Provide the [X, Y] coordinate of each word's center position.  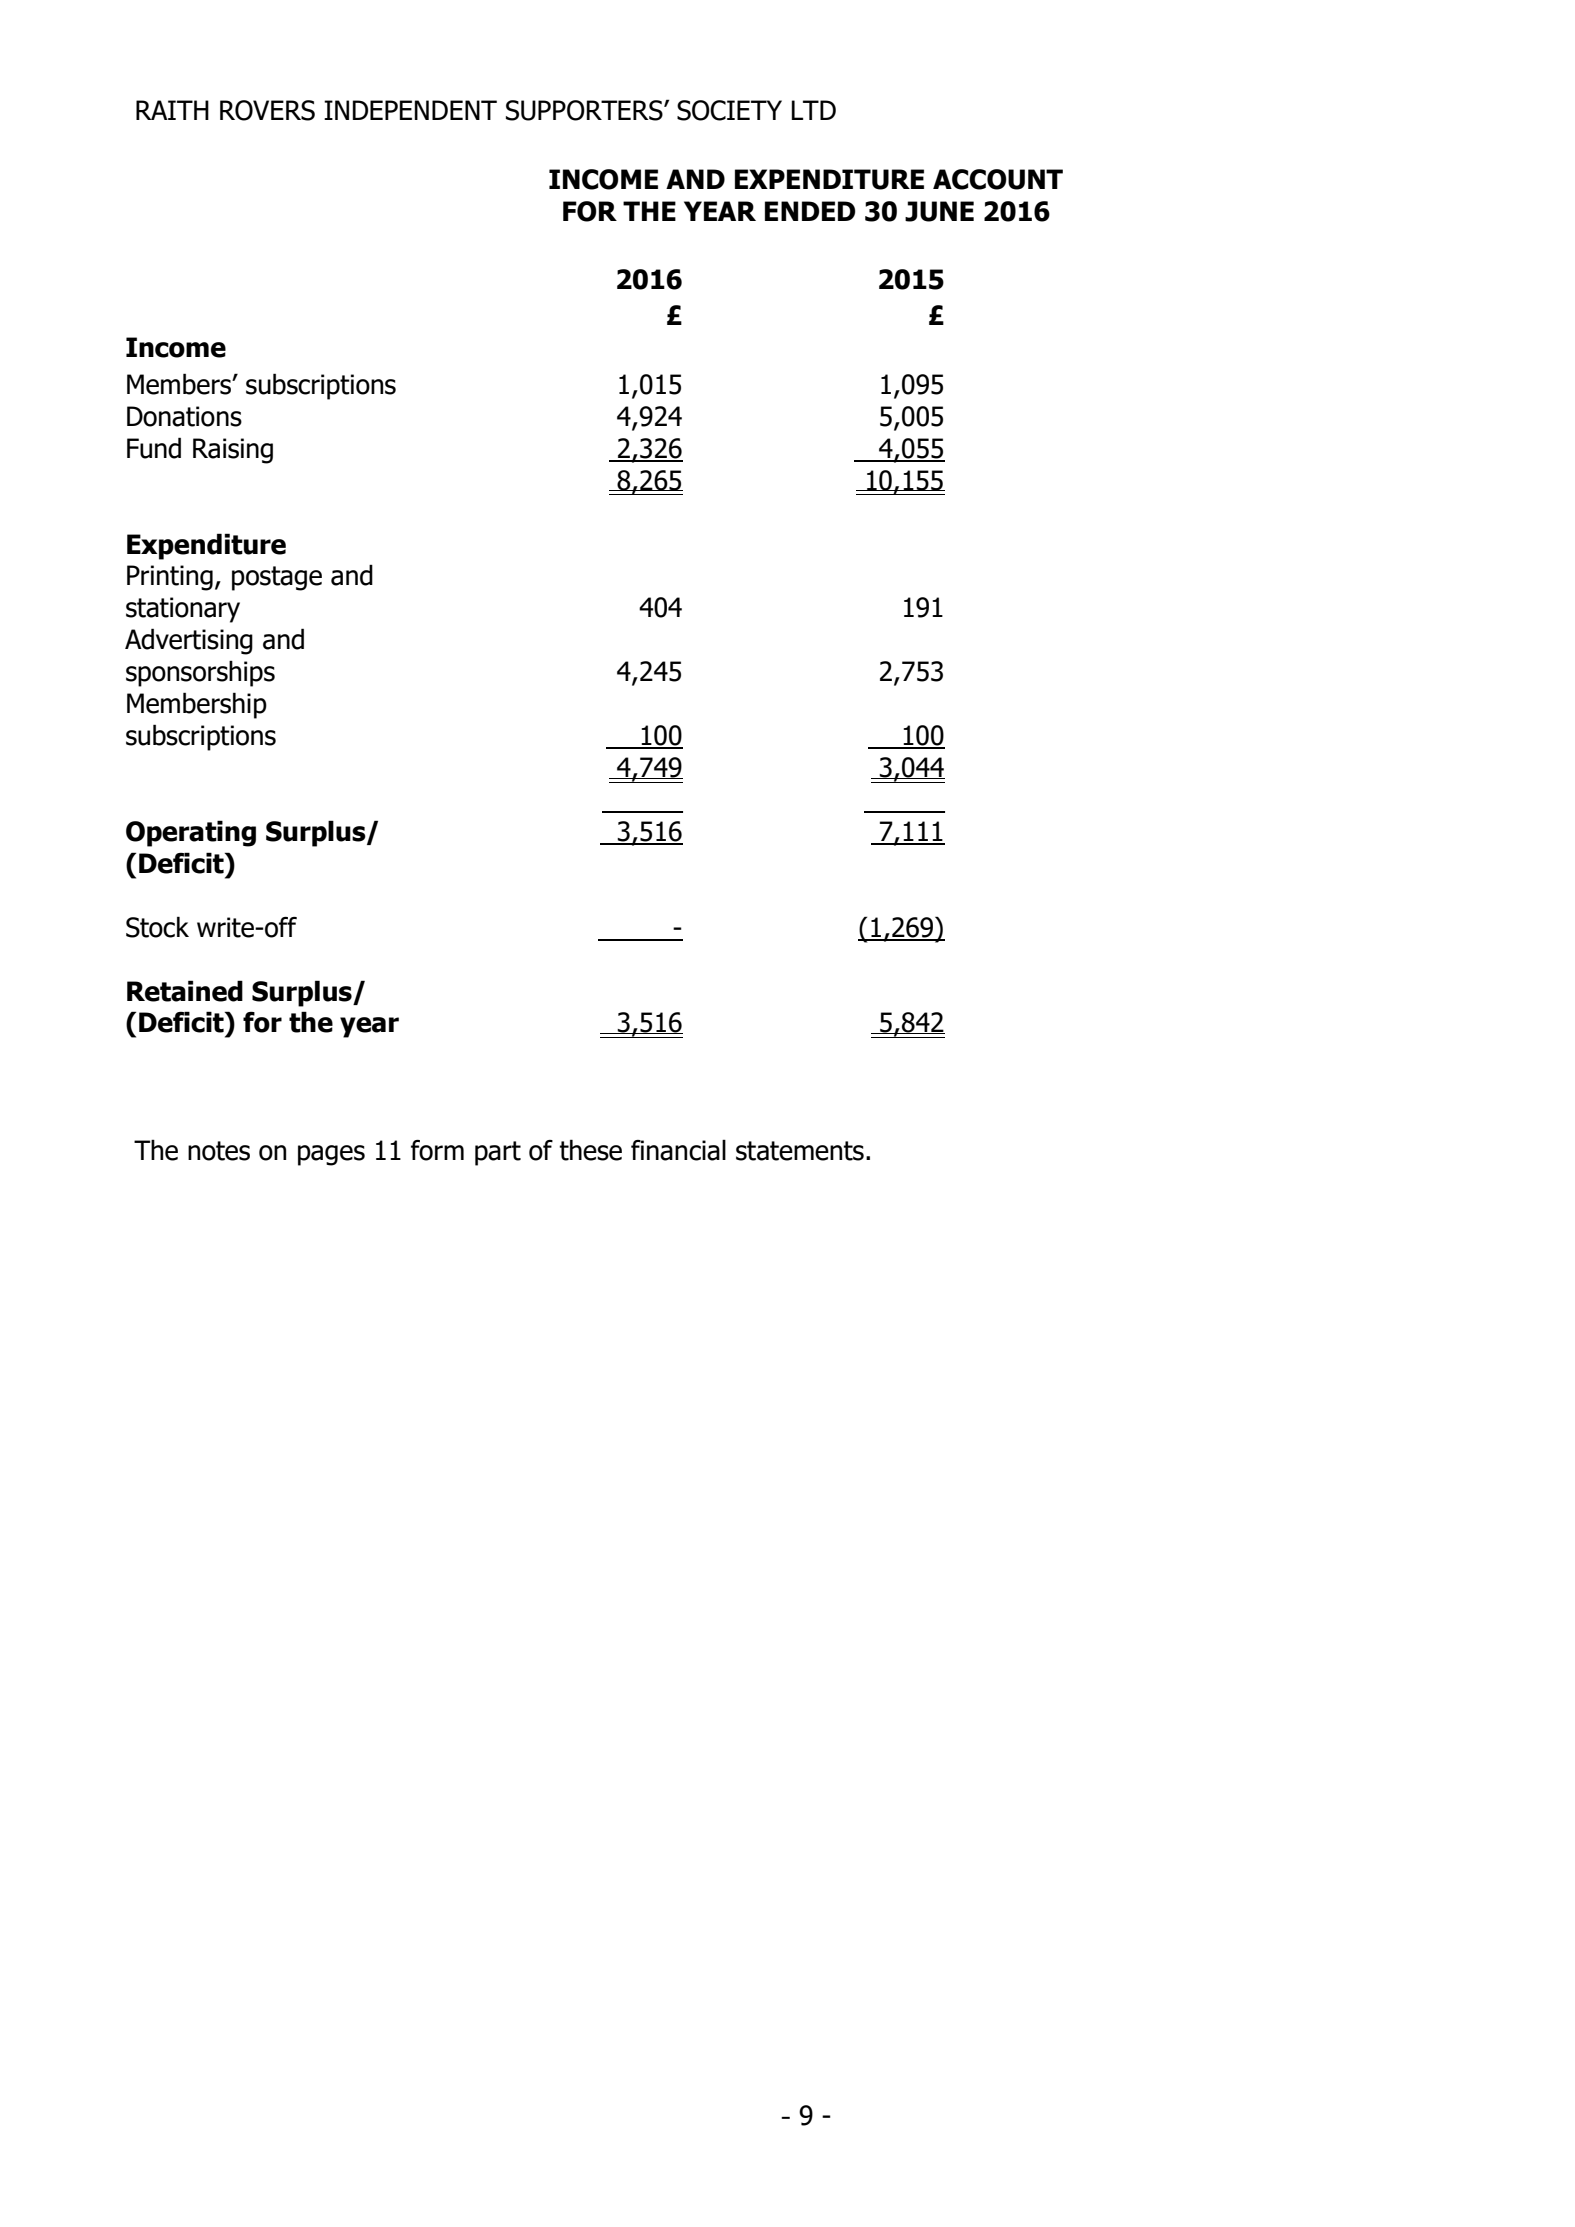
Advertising [189, 641]
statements [800, 1151]
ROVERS [267, 110]
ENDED [810, 211]
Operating [191, 833]
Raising [233, 451]
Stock [157, 927]
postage [277, 578]
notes [219, 1151]
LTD [814, 110]
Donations [184, 416]
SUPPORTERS [585, 110]
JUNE [939, 211]
